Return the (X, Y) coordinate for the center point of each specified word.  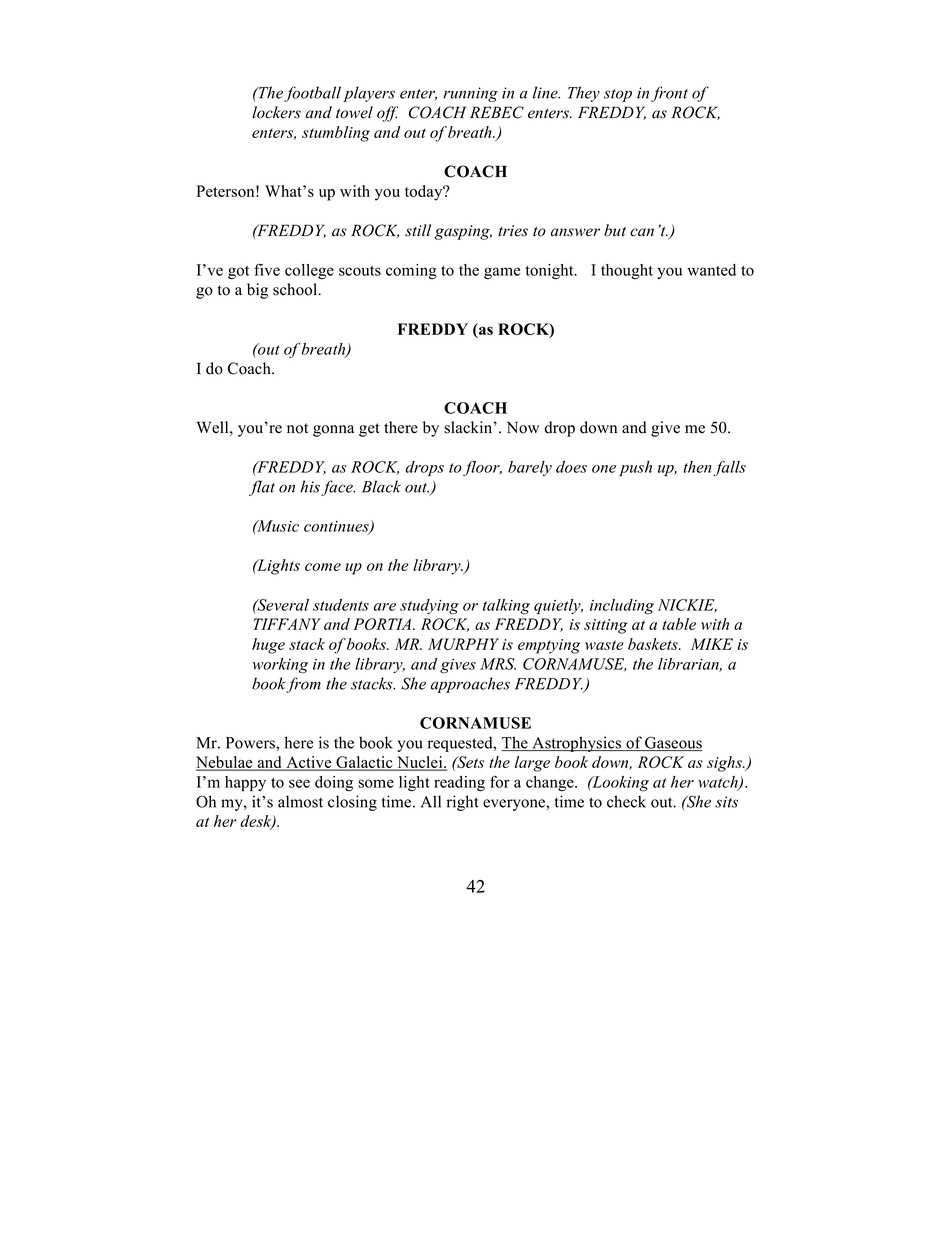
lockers (276, 112)
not (297, 428)
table (679, 624)
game (502, 273)
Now (523, 427)
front (669, 94)
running (470, 94)
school (296, 289)
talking (506, 607)
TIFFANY (287, 624)
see (299, 783)
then (697, 467)
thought (627, 271)
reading (459, 784)
